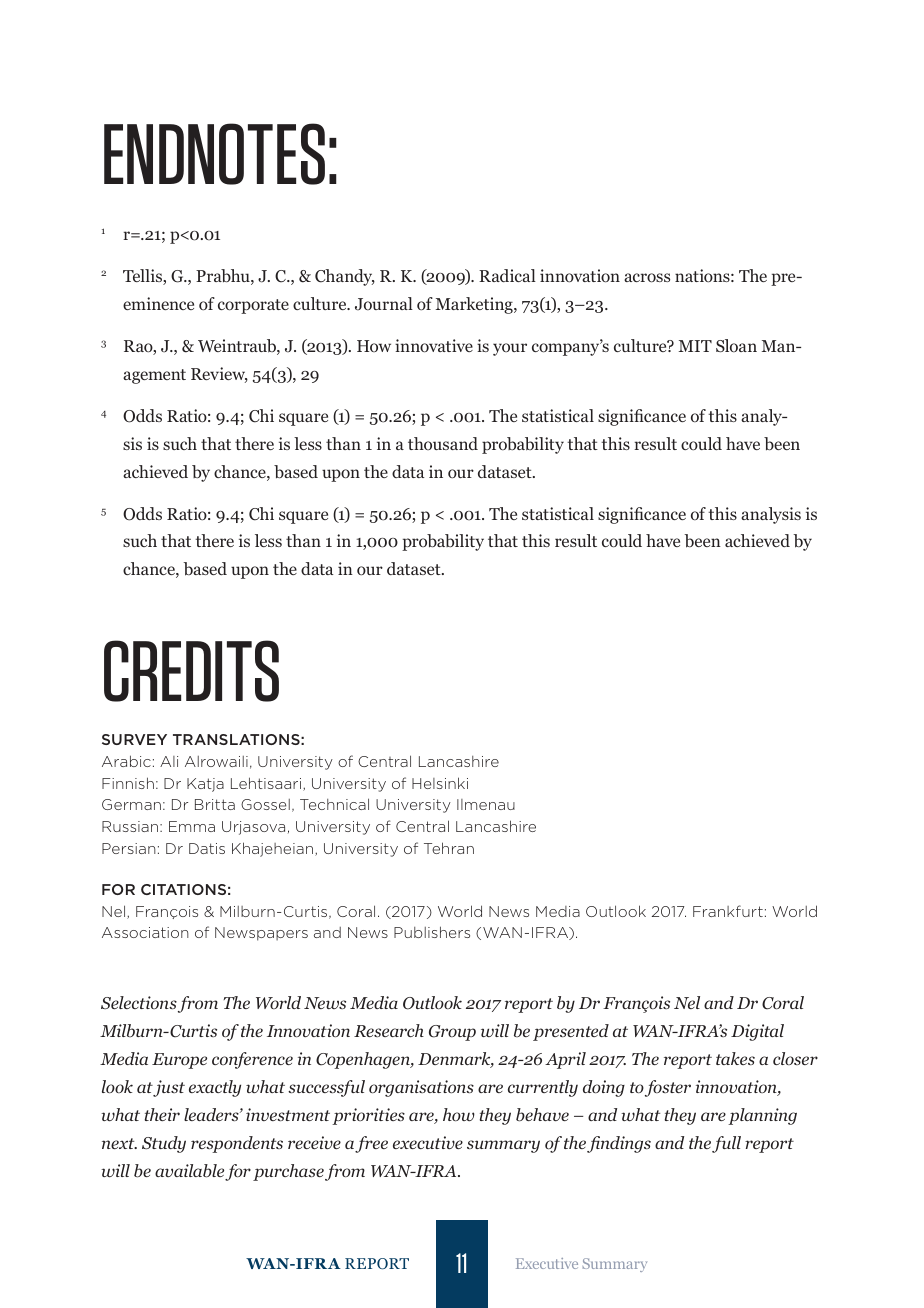  I want to click on Tehran, so click(449, 848).
